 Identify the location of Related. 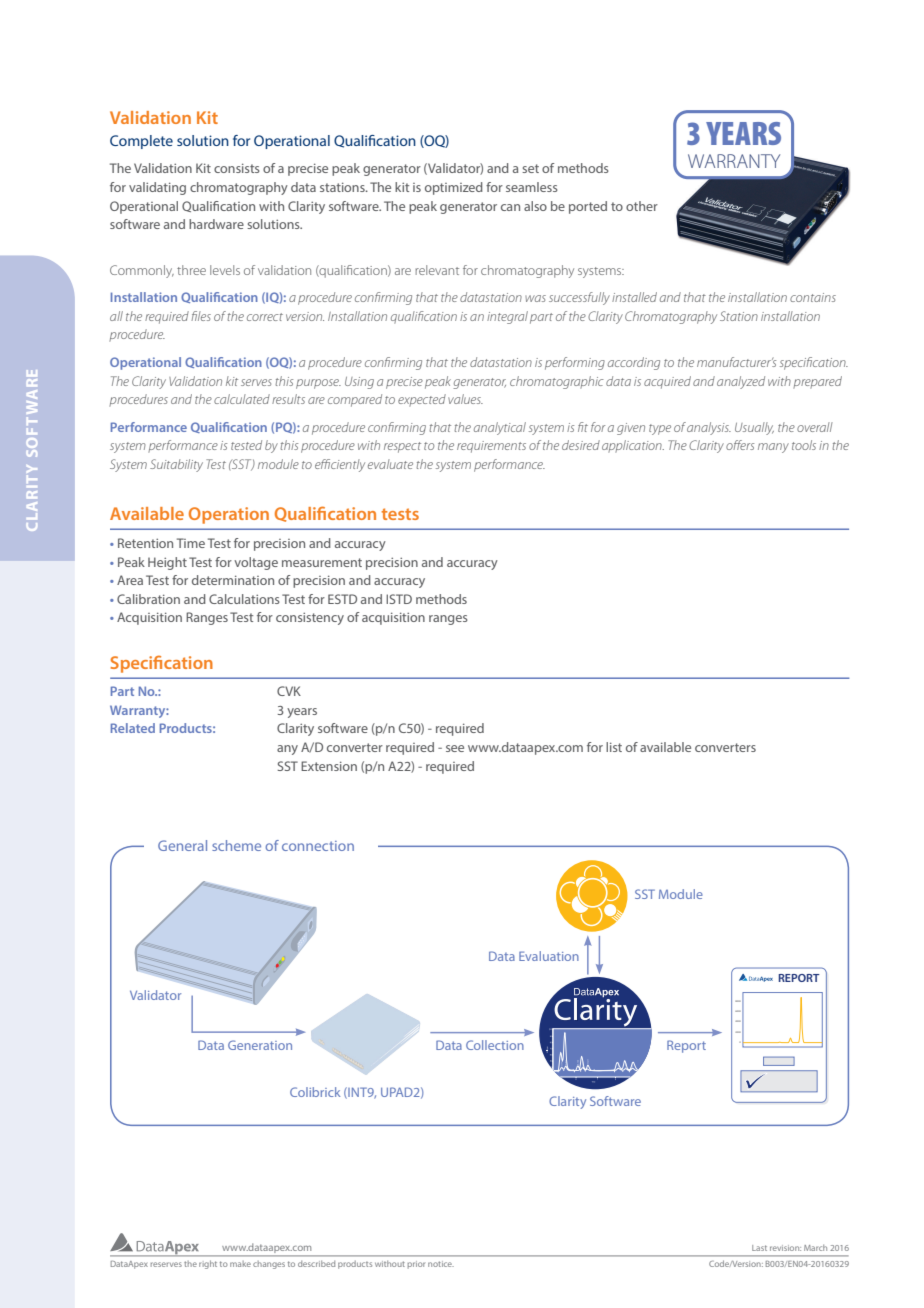
(133, 728).
